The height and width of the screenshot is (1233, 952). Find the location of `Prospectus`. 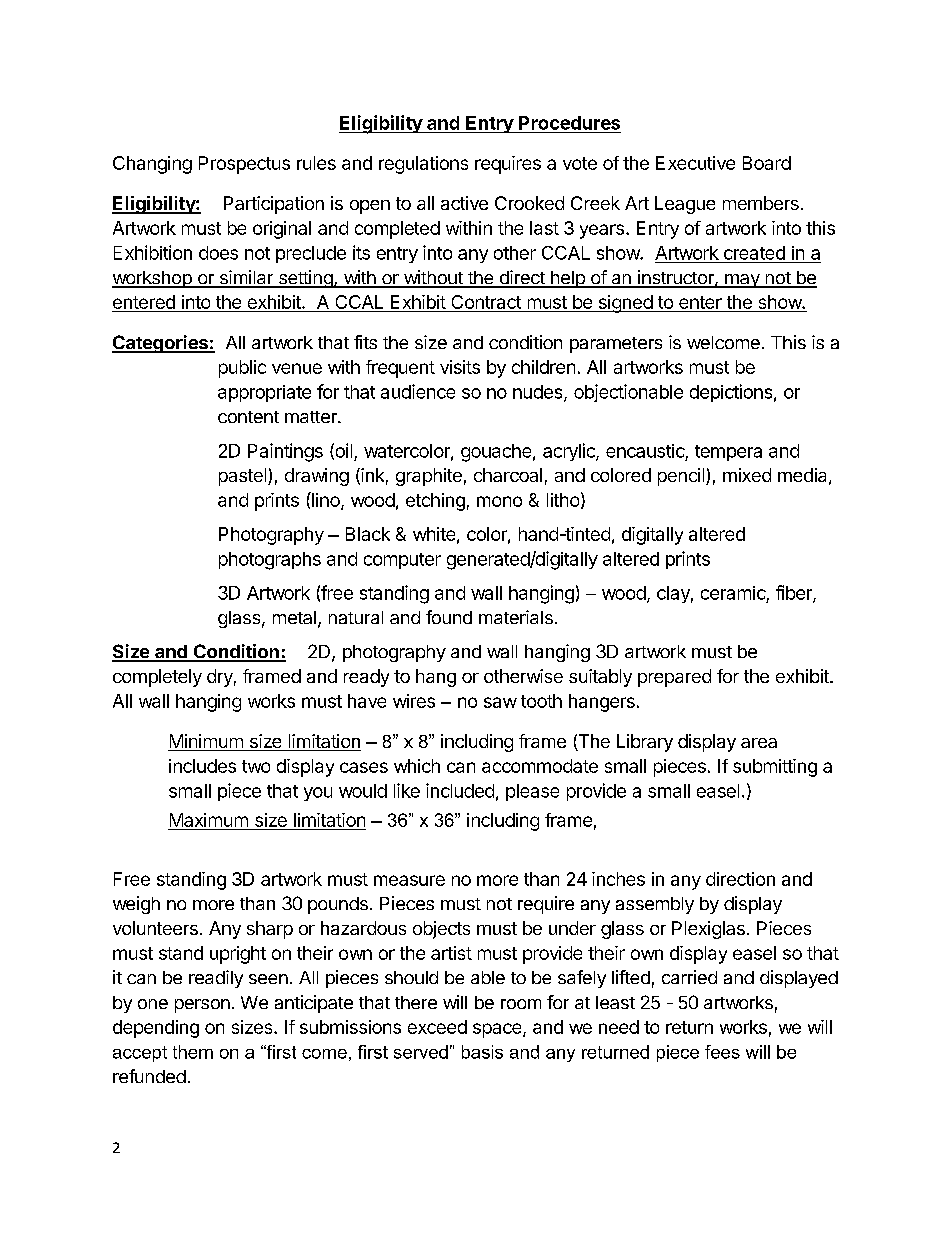

Prospectus is located at coordinates (244, 165).
